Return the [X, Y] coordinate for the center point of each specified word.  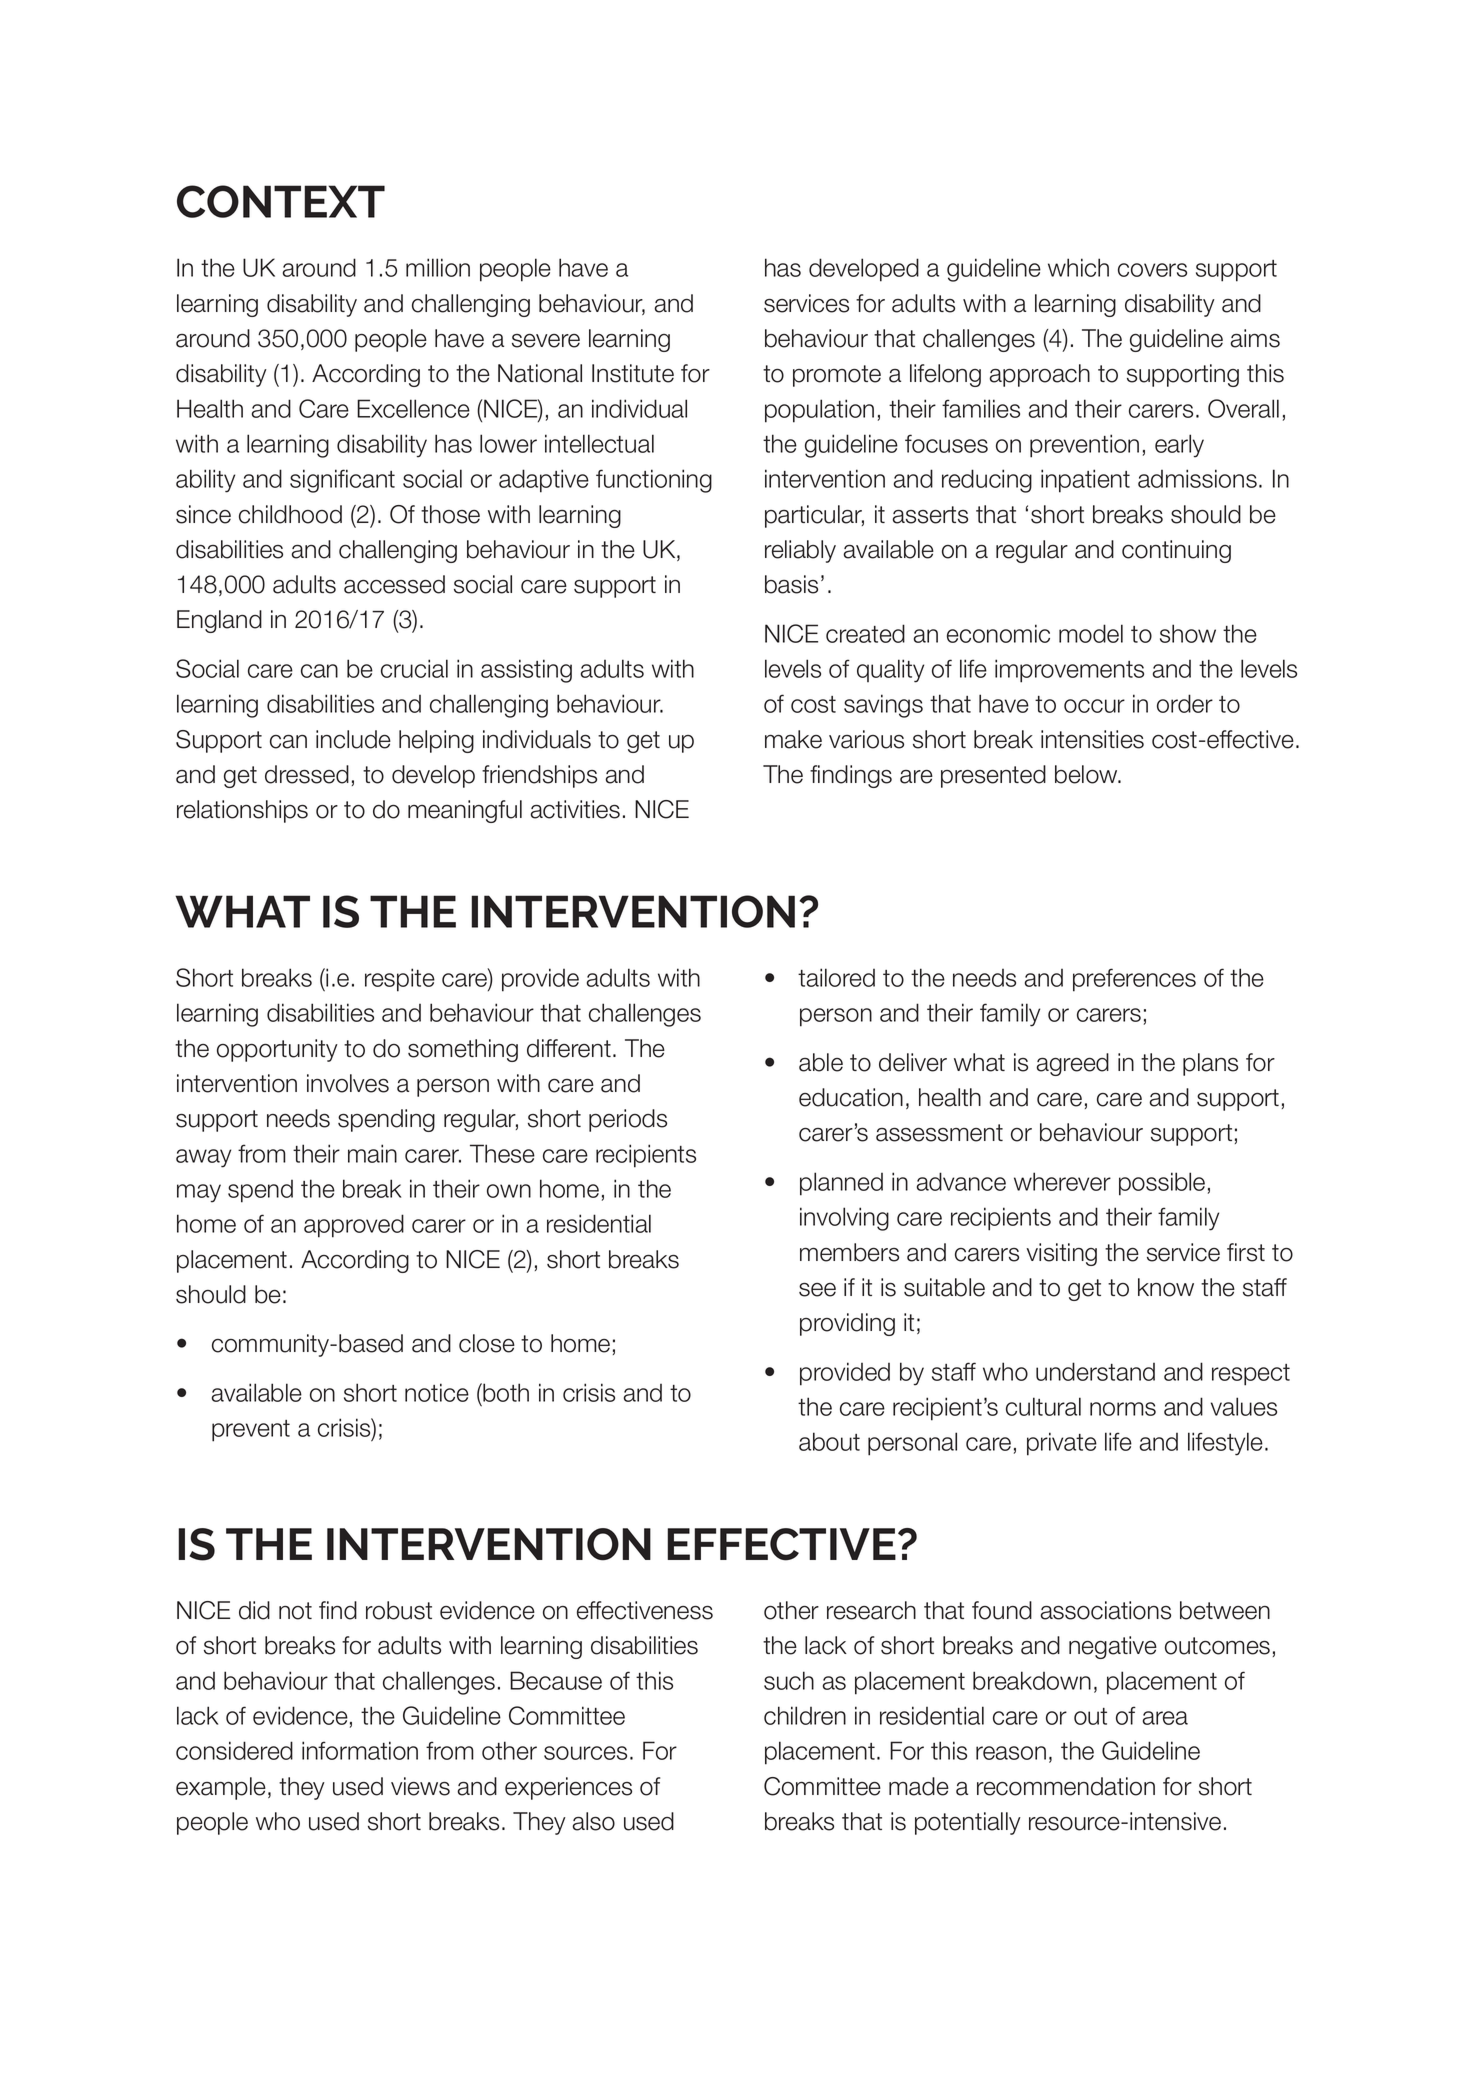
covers [1152, 270]
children [805, 1715]
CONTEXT [281, 201]
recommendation [1066, 1786]
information [360, 1750]
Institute [633, 373]
